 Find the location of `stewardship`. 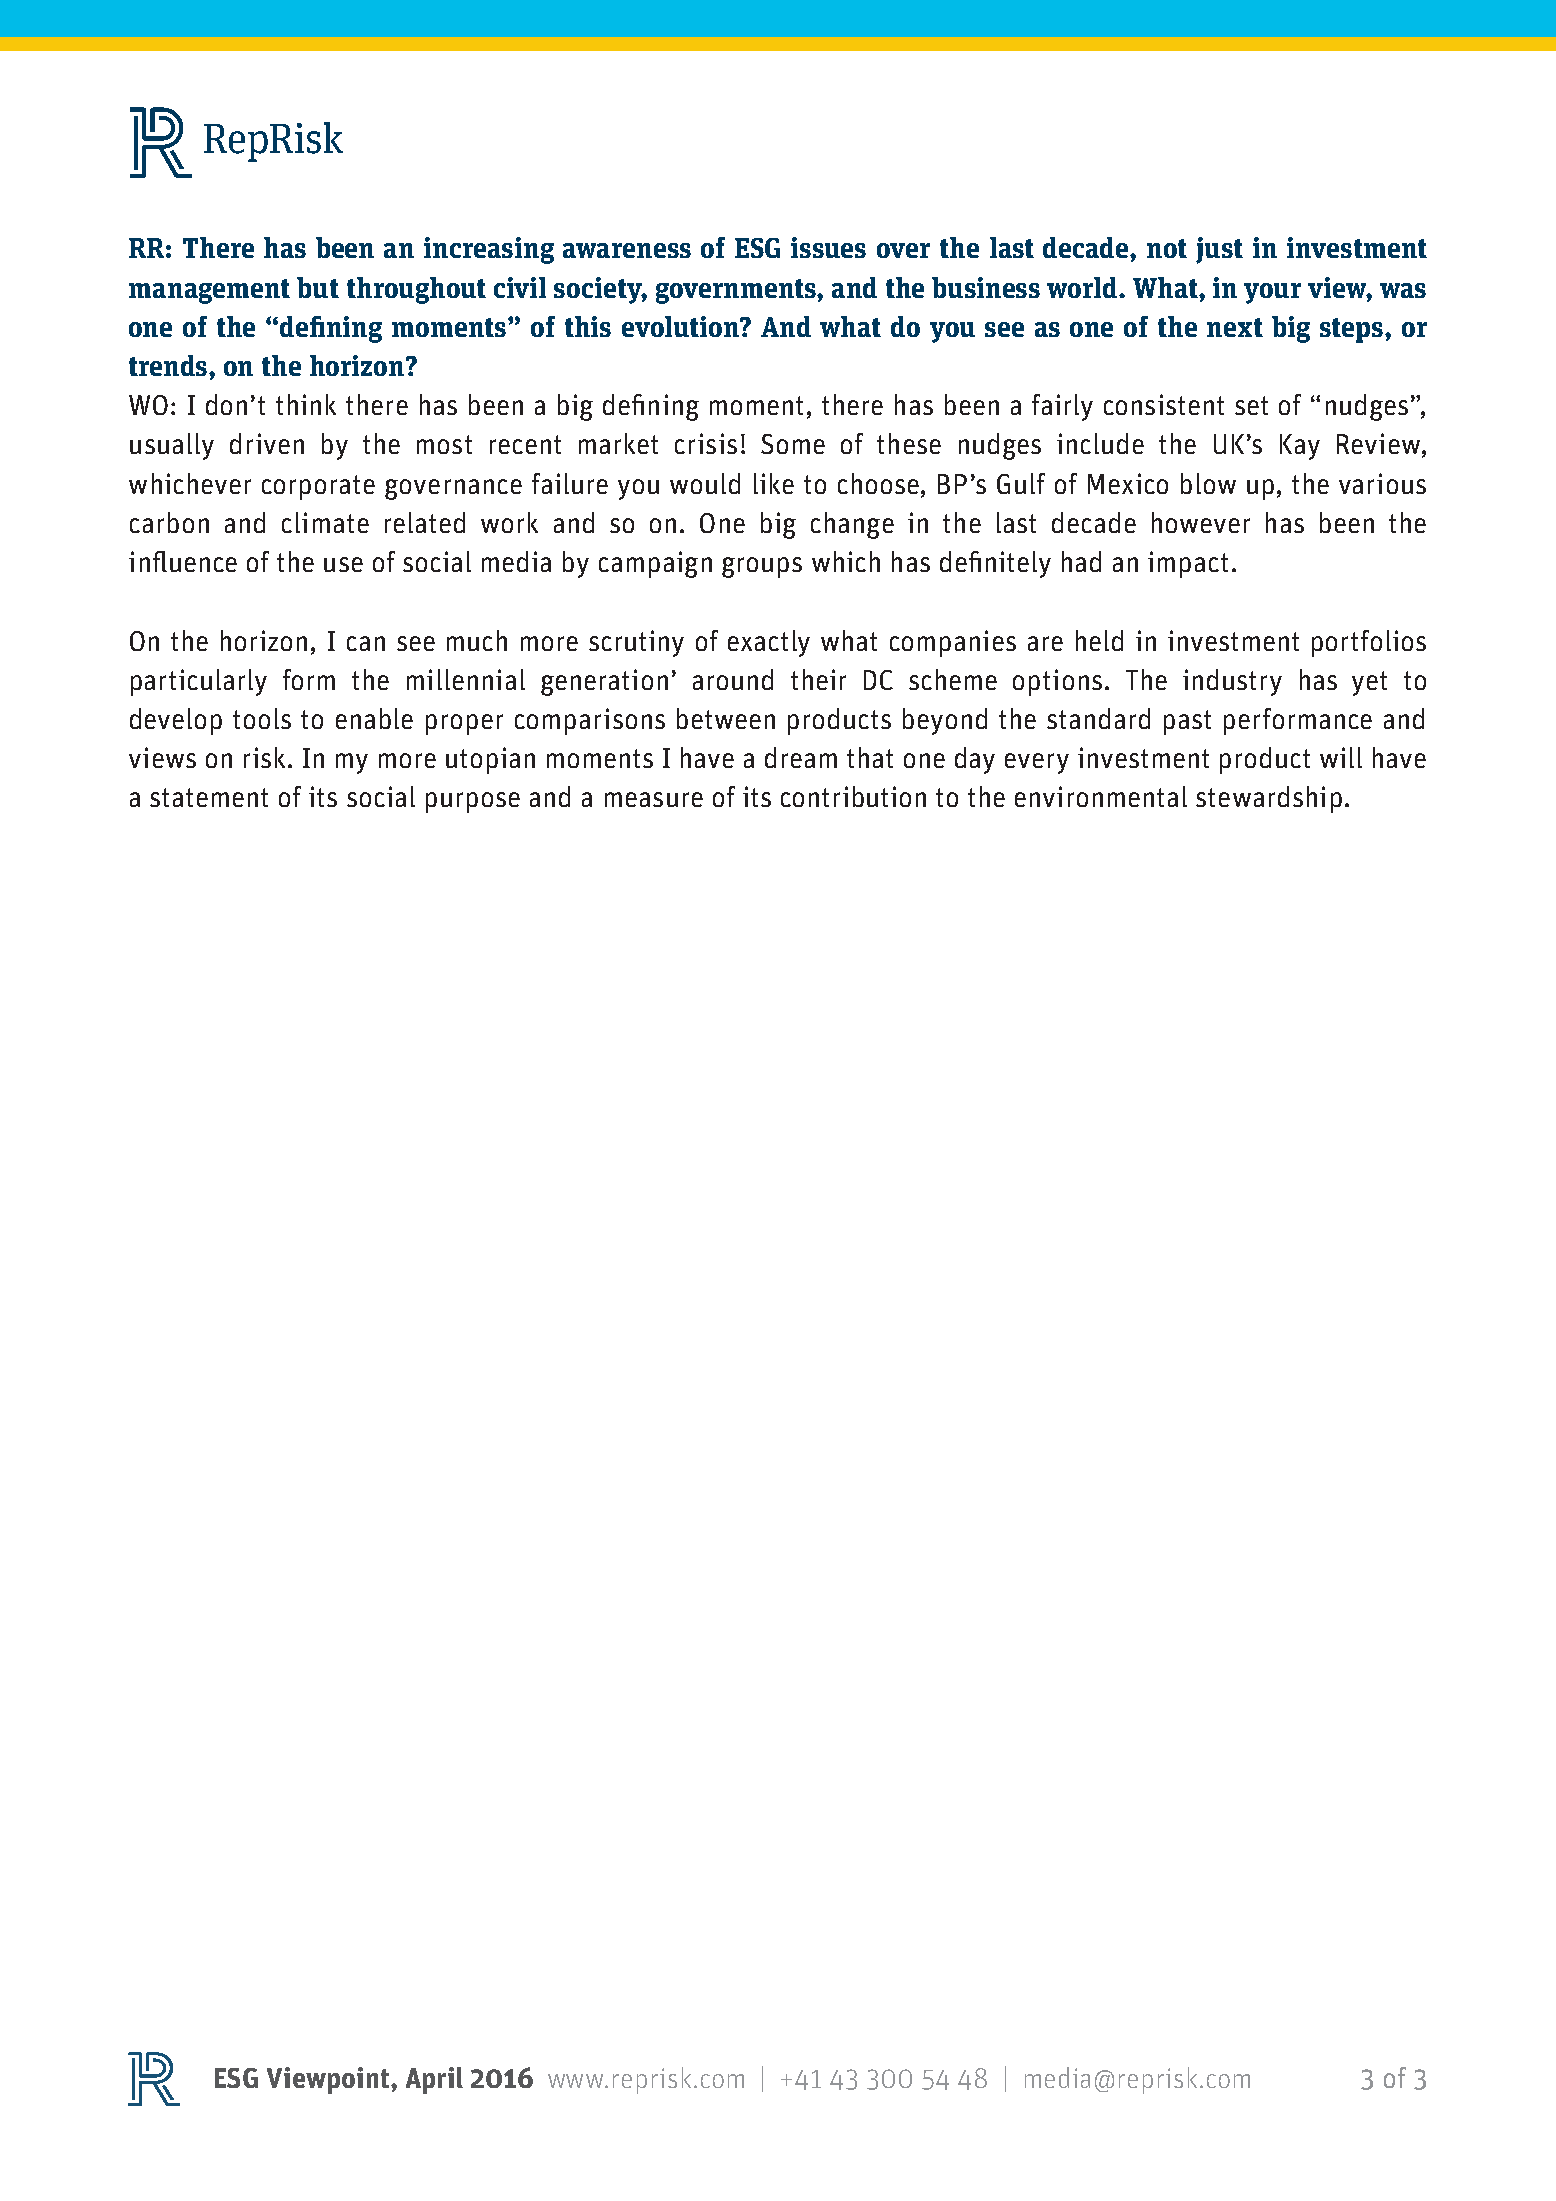

stewardship is located at coordinates (1269, 799).
